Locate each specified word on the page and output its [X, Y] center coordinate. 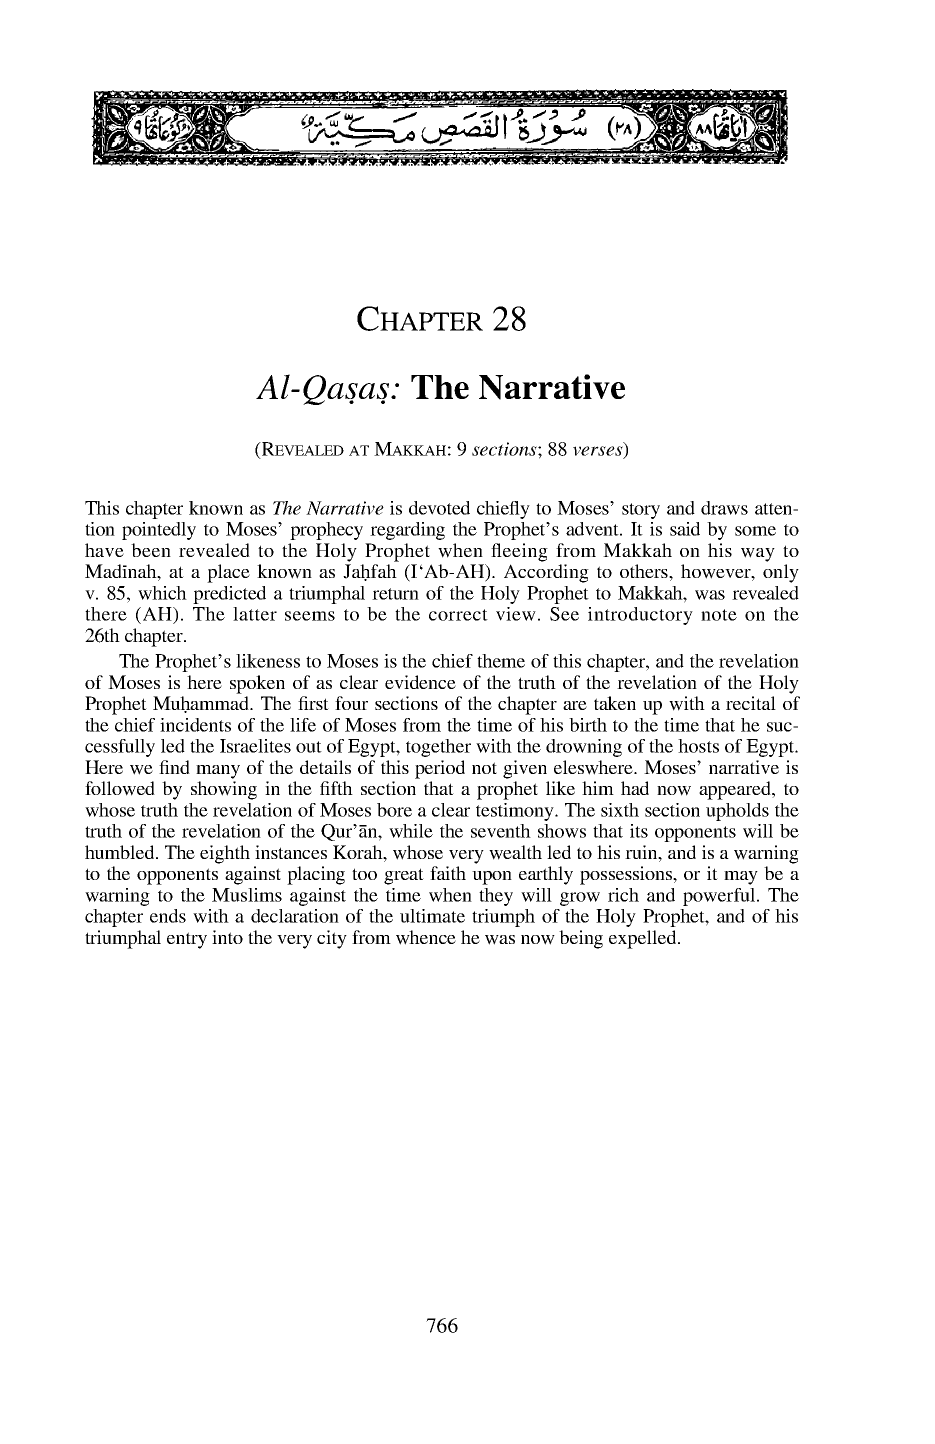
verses [599, 452]
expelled [644, 939]
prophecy [326, 531]
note [719, 615]
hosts [698, 746]
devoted [439, 508]
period [440, 769]
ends [168, 916]
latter [255, 614]
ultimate [432, 916]
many [218, 772]
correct [458, 615]
